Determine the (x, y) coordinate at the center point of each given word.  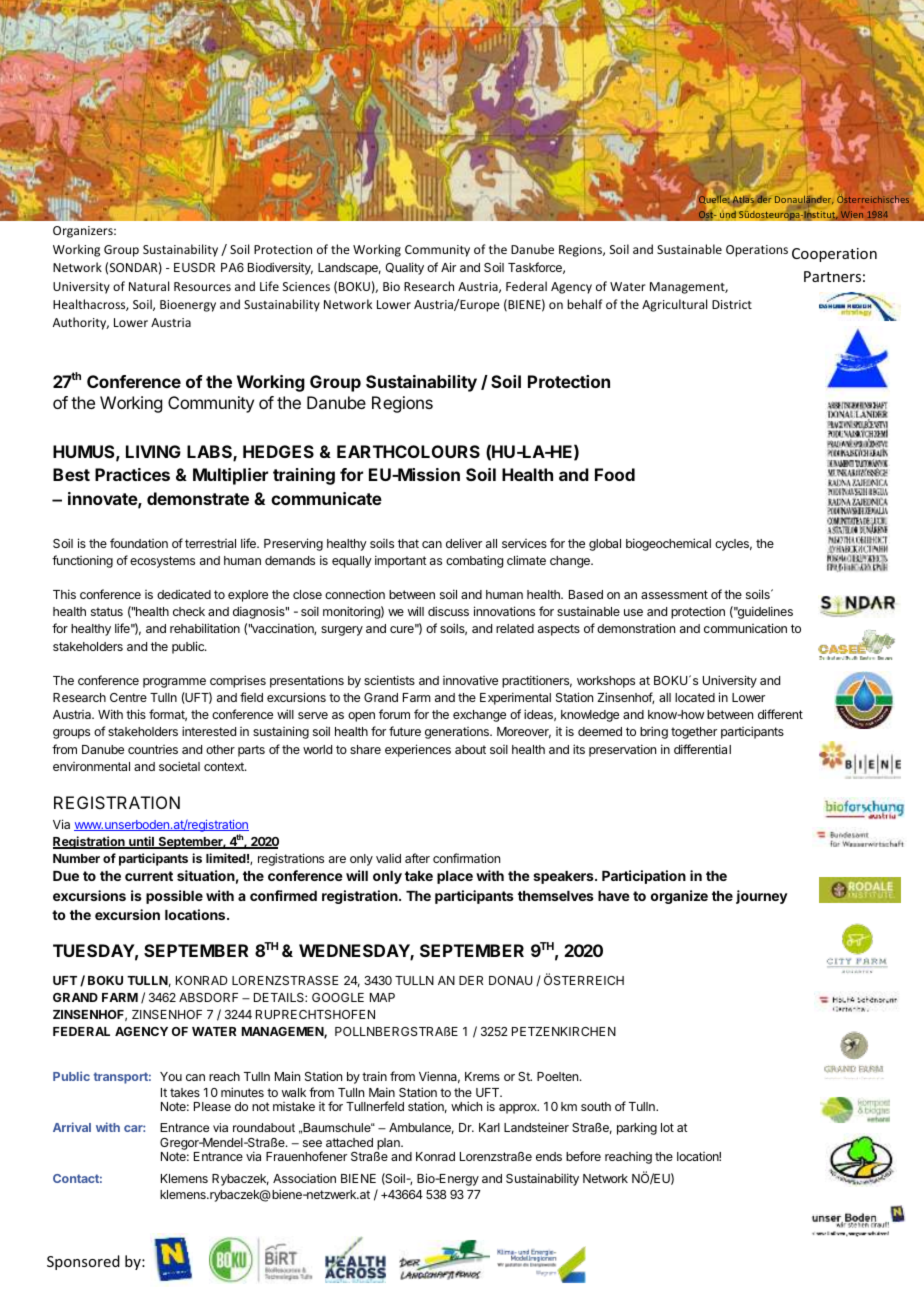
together (694, 733)
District (732, 304)
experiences (418, 750)
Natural (149, 286)
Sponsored (83, 1262)
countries (153, 749)
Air (448, 267)
